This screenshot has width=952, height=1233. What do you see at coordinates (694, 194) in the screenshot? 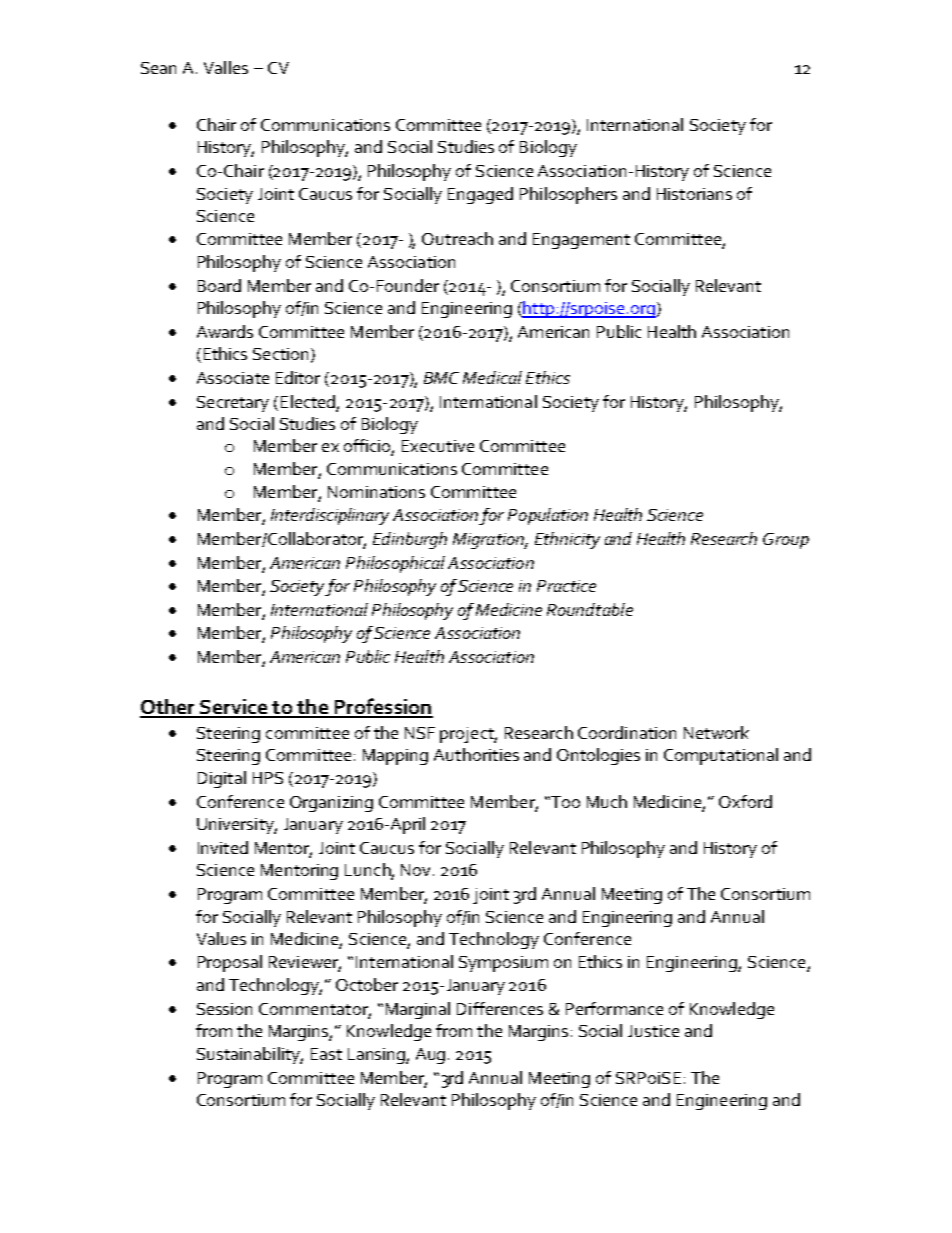
I see `Historians` at bounding box center [694, 194].
